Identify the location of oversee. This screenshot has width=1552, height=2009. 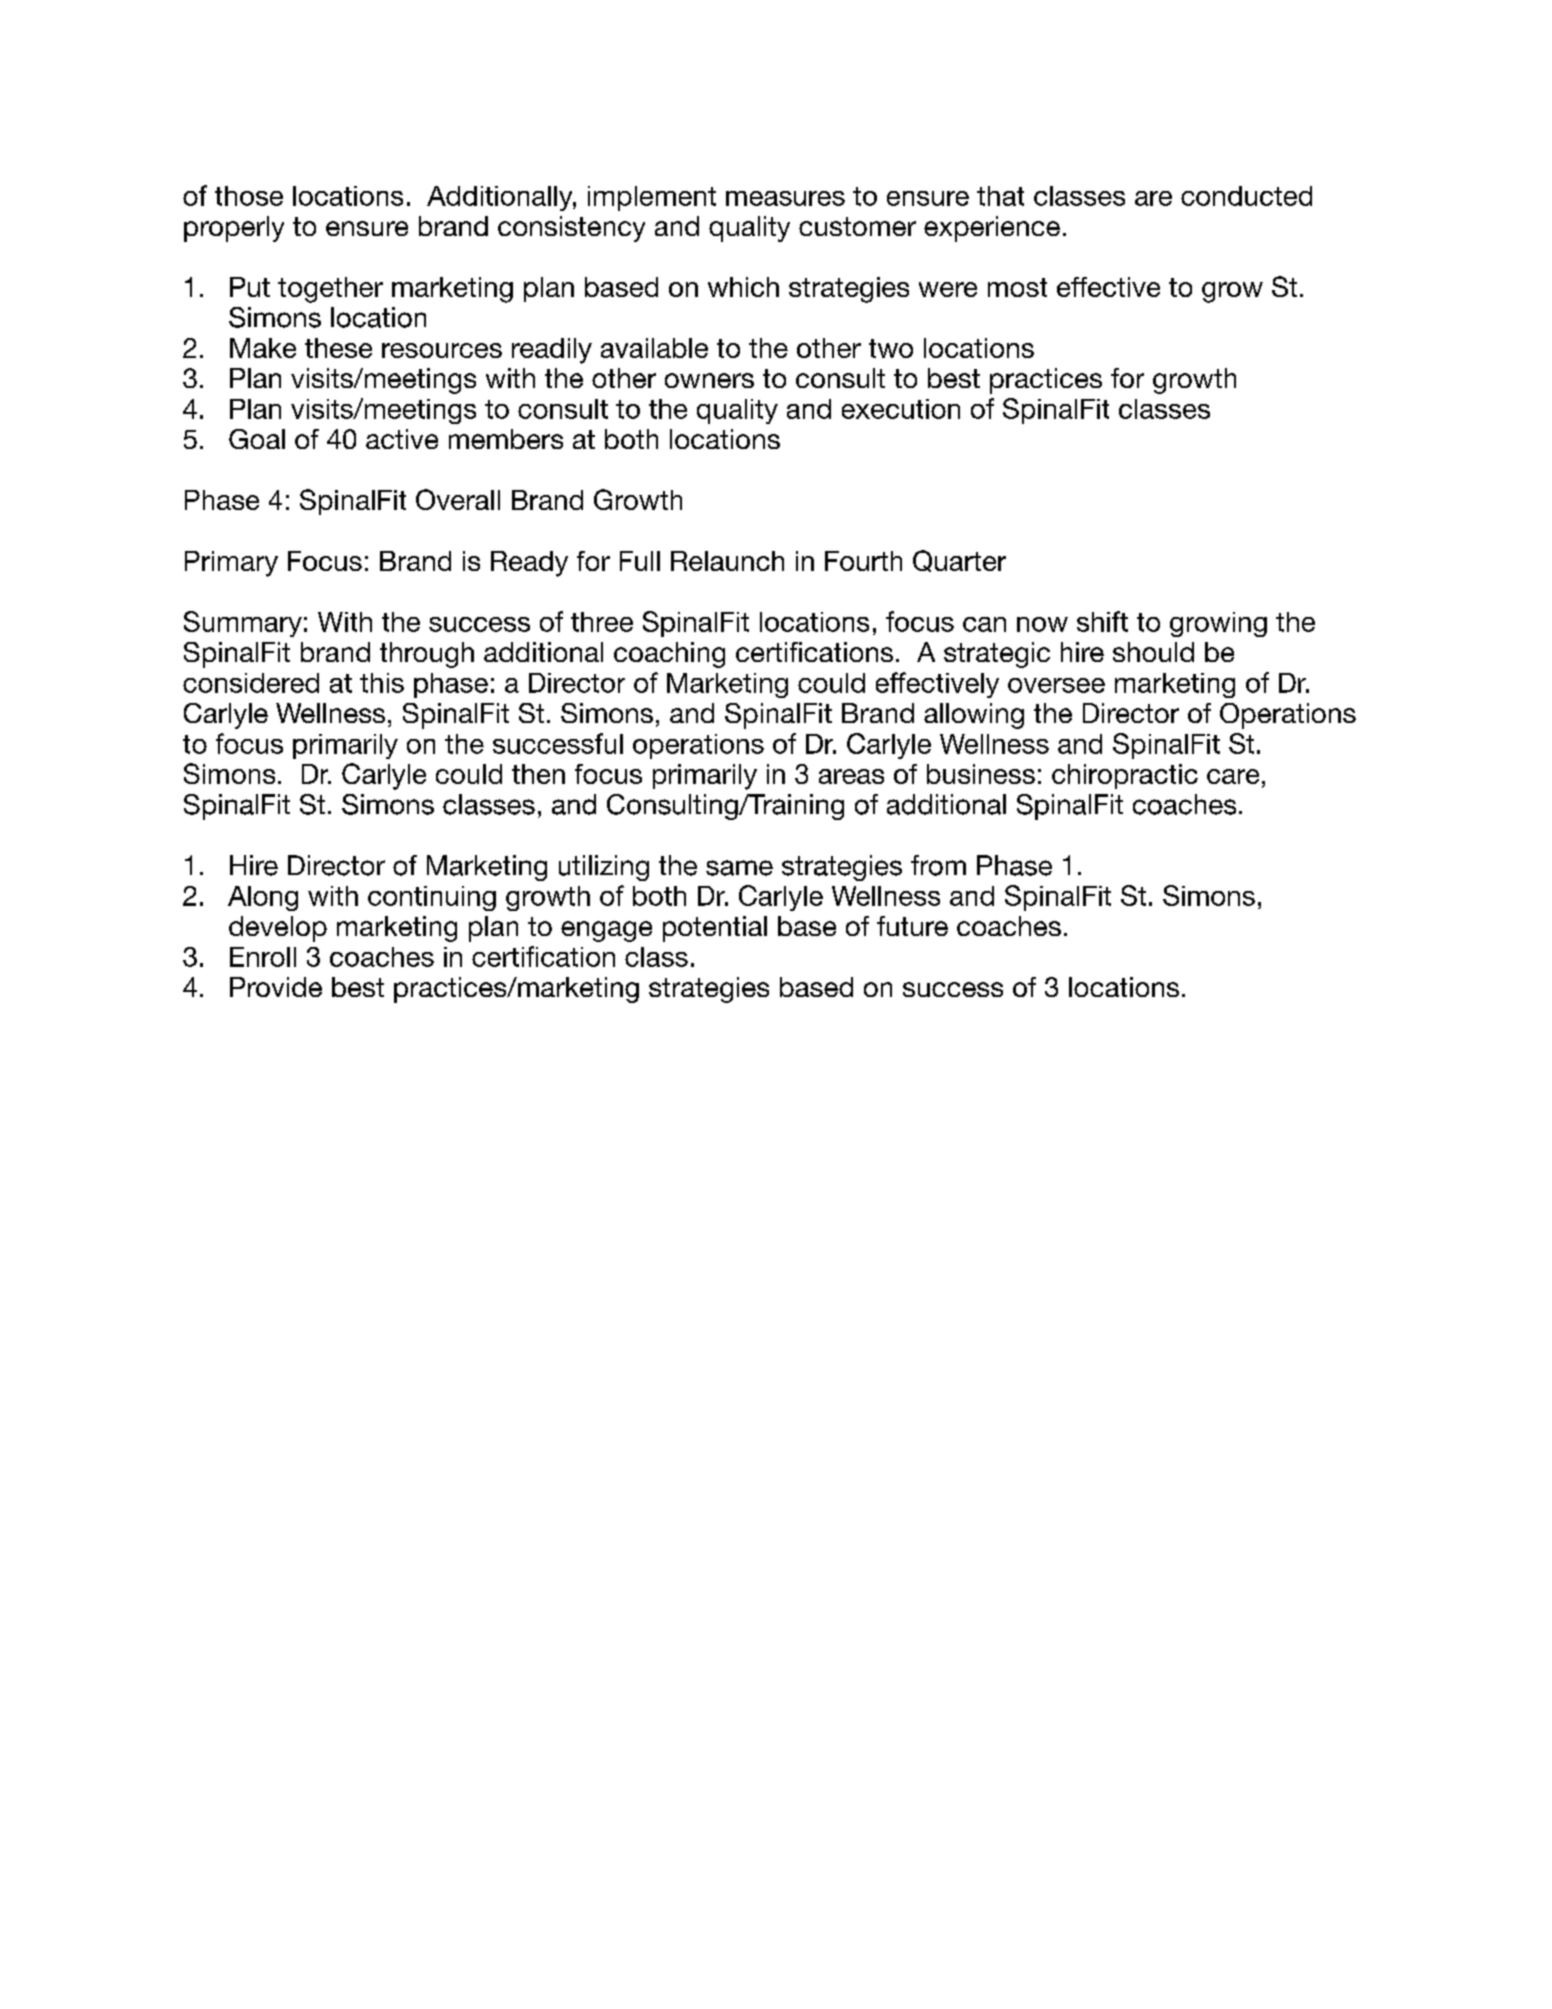
(1056, 685).
